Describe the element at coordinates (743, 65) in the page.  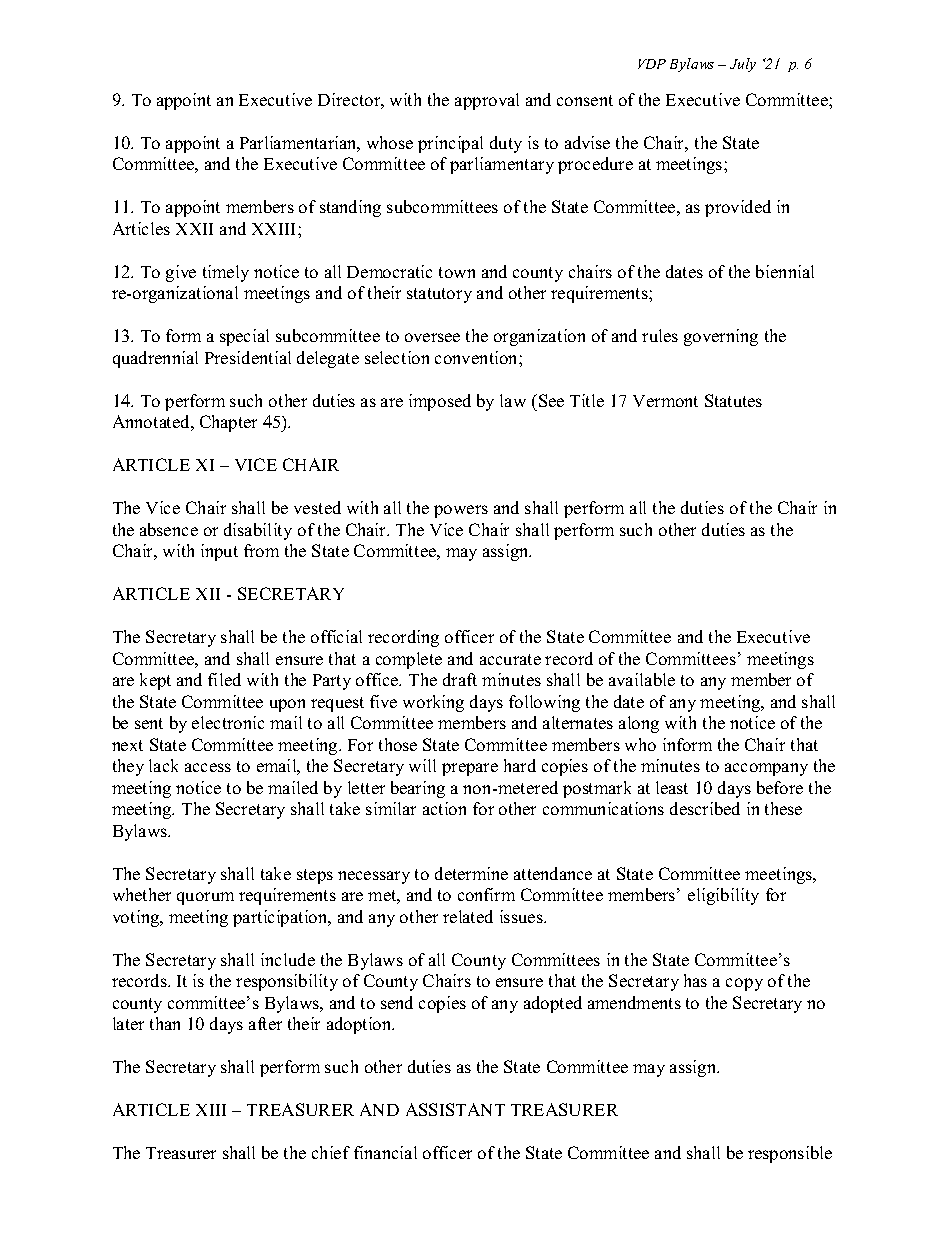
I see `July` at that location.
